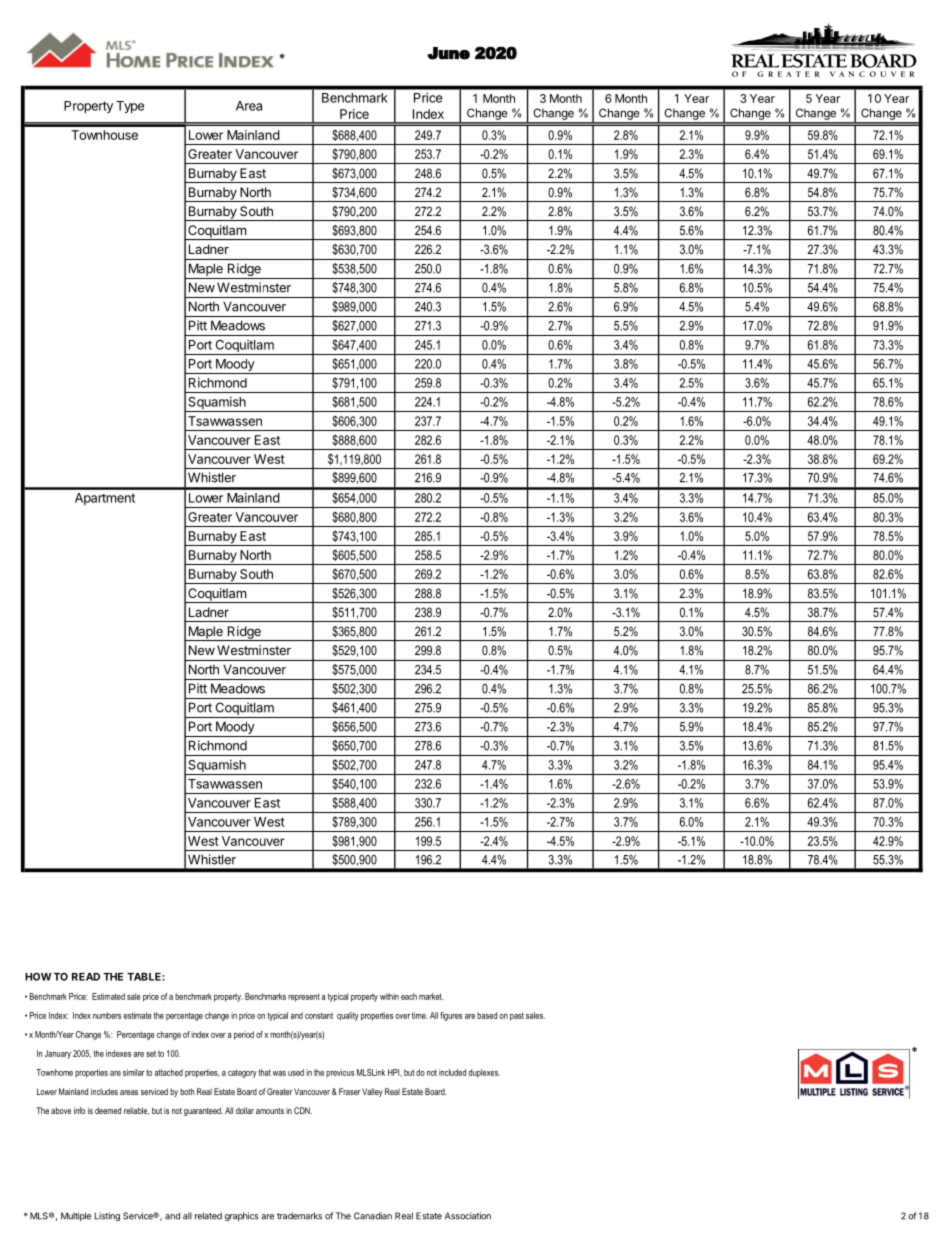 The image size is (952, 1233). What do you see at coordinates (130, 107) in the screenshot?
I see `Type` at bounding box center [130, 107].
